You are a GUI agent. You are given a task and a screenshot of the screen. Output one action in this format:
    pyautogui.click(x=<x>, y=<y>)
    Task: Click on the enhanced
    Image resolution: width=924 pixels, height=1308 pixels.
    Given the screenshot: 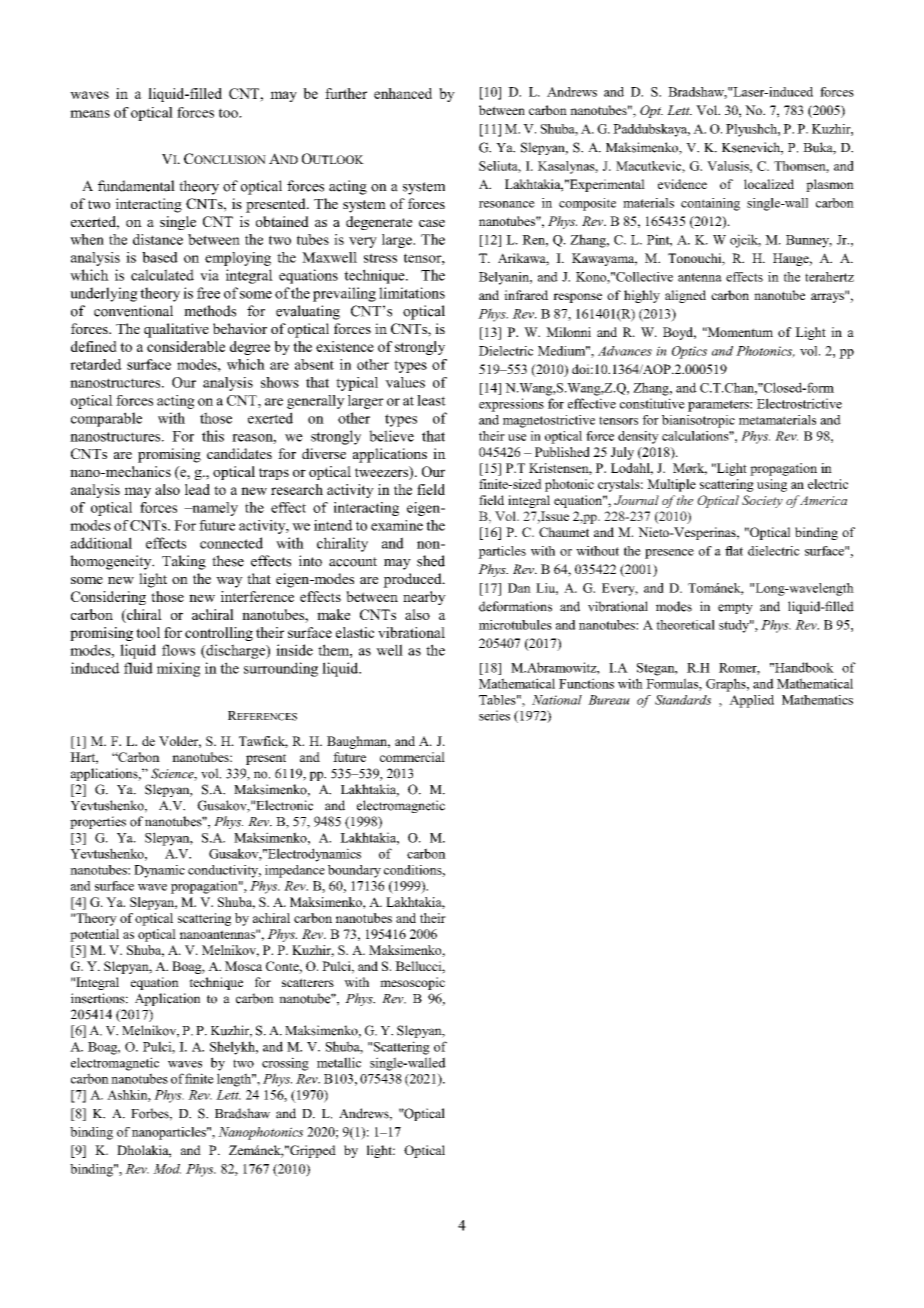 What is the action you would take?
    pyautogui.click(x=403, y=93)
